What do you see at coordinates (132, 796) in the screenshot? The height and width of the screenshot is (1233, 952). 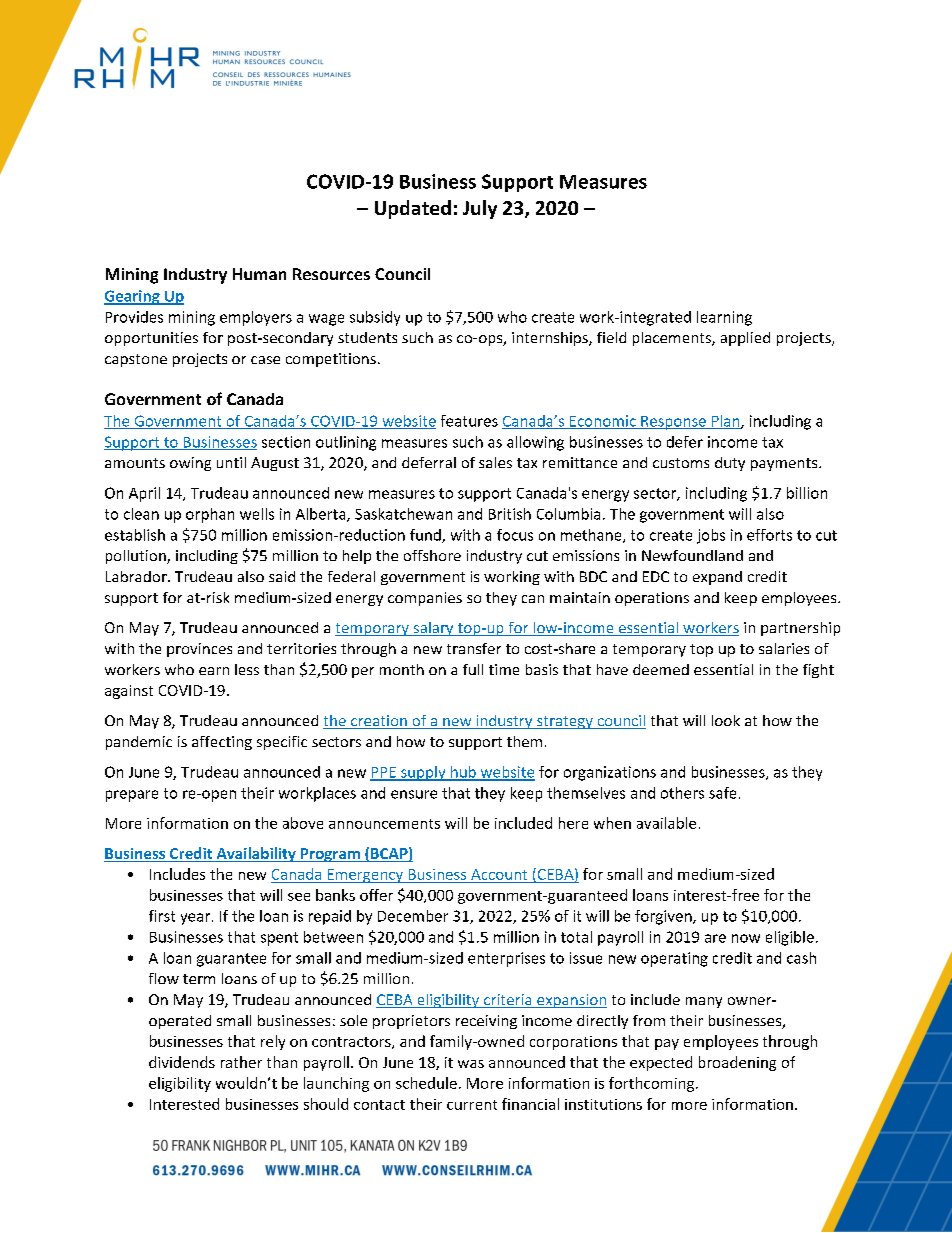 I see `prepare` at bounding box center [132, 796].
